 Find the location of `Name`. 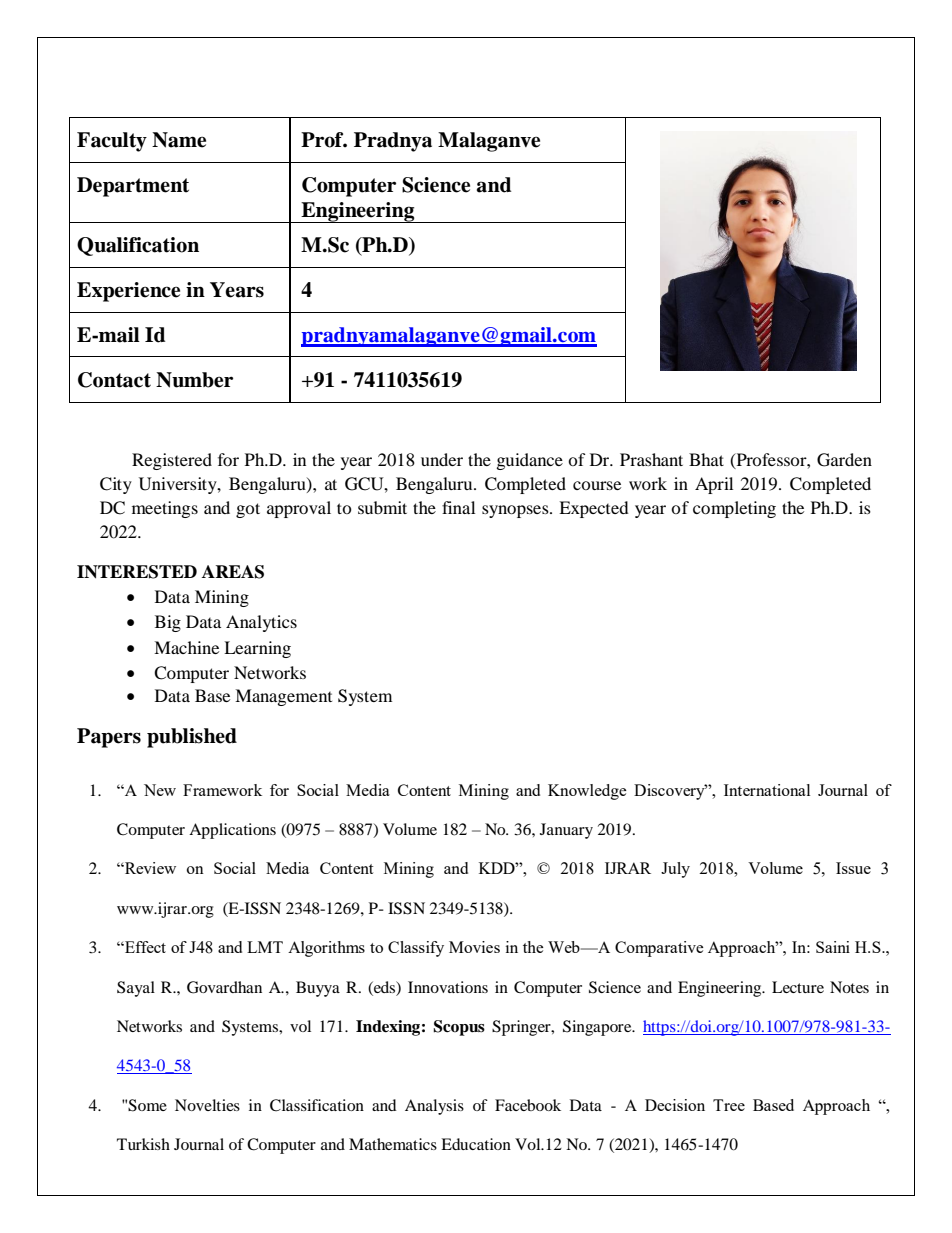

Name is located at coordinates (179, 140).
